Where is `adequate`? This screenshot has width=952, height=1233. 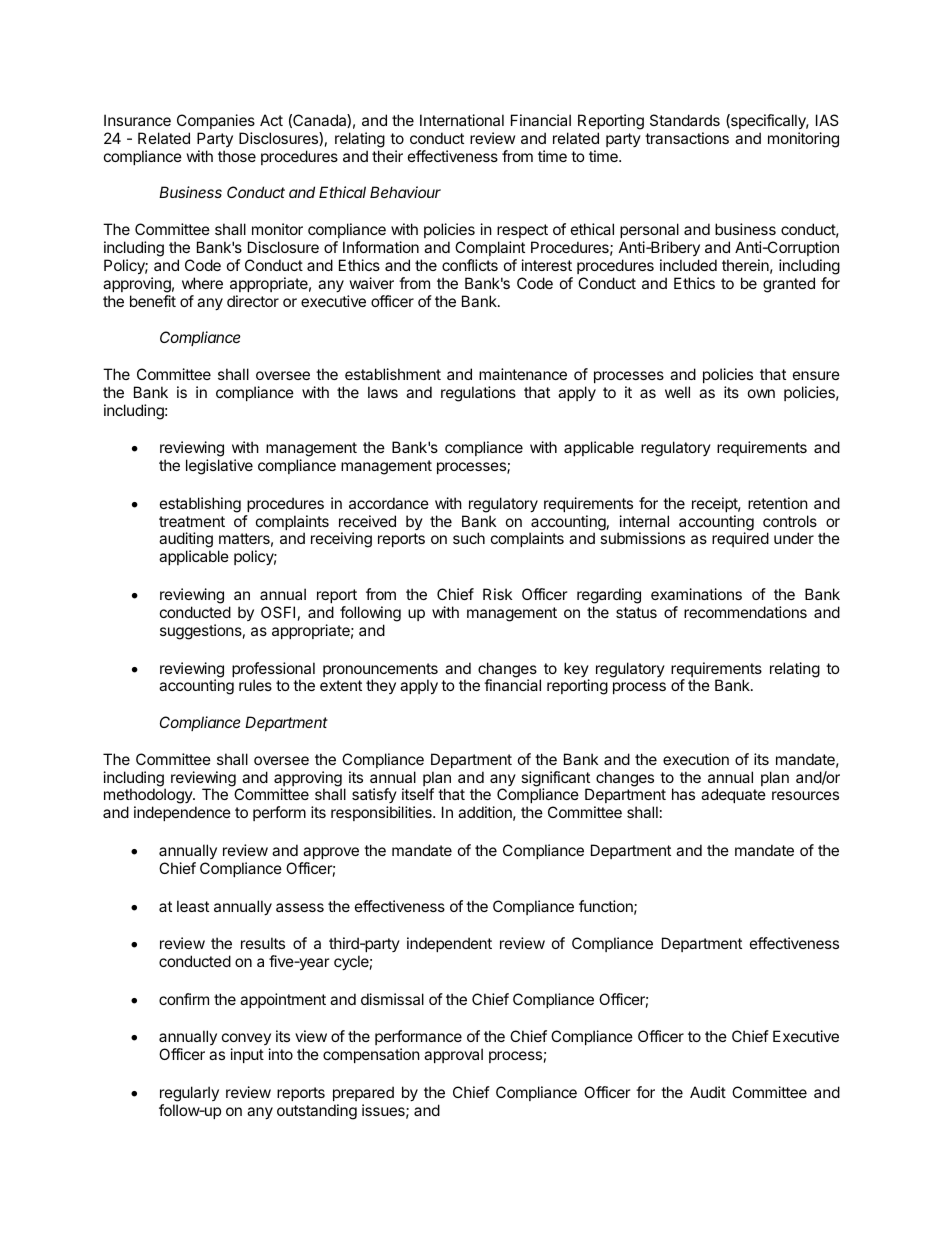
adequate is located at coordinates (733, 795).
